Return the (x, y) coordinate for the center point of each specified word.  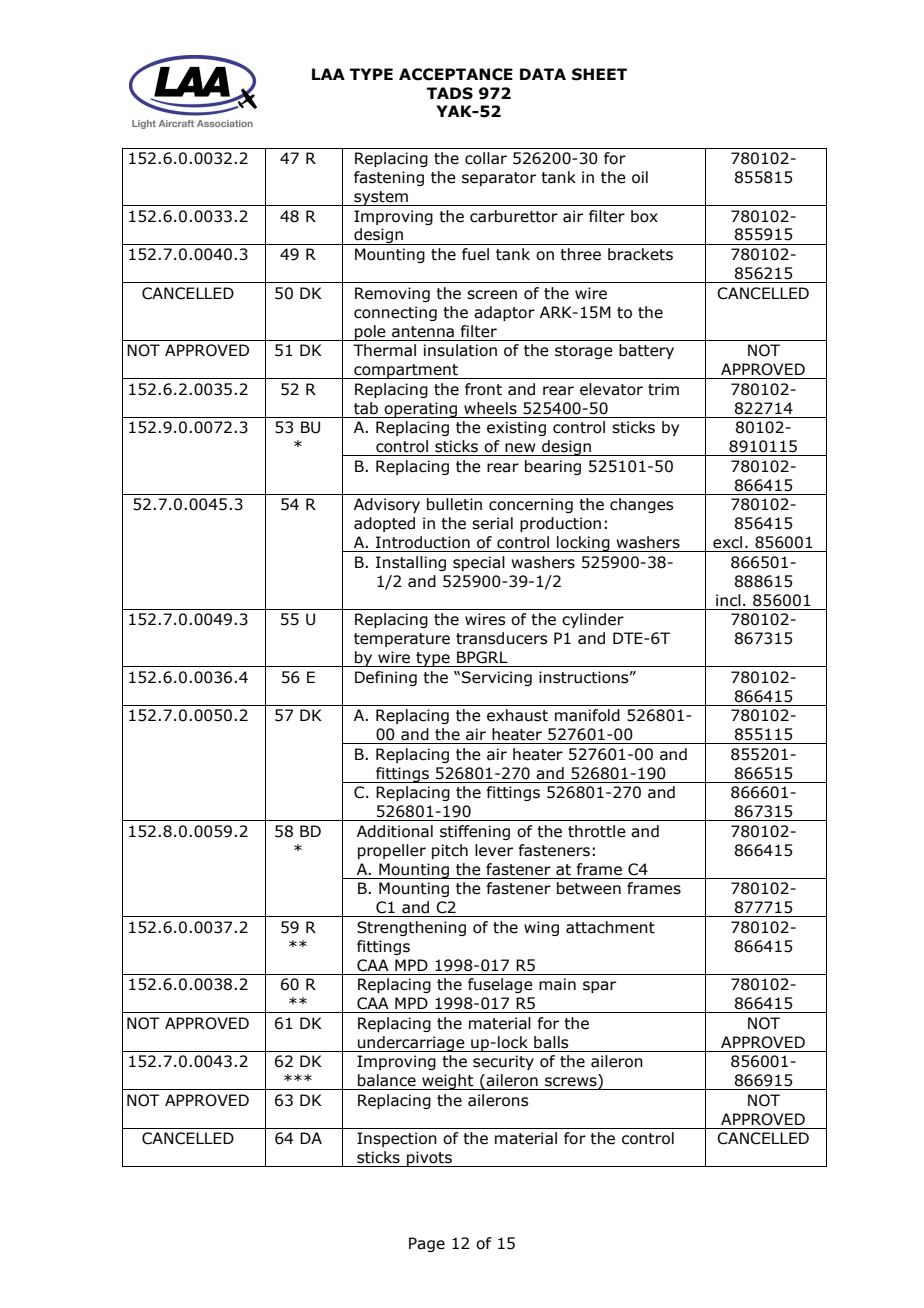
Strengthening (411, 928)
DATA (543, 74)
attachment (610, 927)
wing (541, 928)
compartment (406, 371)
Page (427, 1244)
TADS (450, 93)
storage (584, 352)
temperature (402, 640)
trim (663, 389)
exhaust (517, 715)
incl (728, 600)
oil (640, 177)
